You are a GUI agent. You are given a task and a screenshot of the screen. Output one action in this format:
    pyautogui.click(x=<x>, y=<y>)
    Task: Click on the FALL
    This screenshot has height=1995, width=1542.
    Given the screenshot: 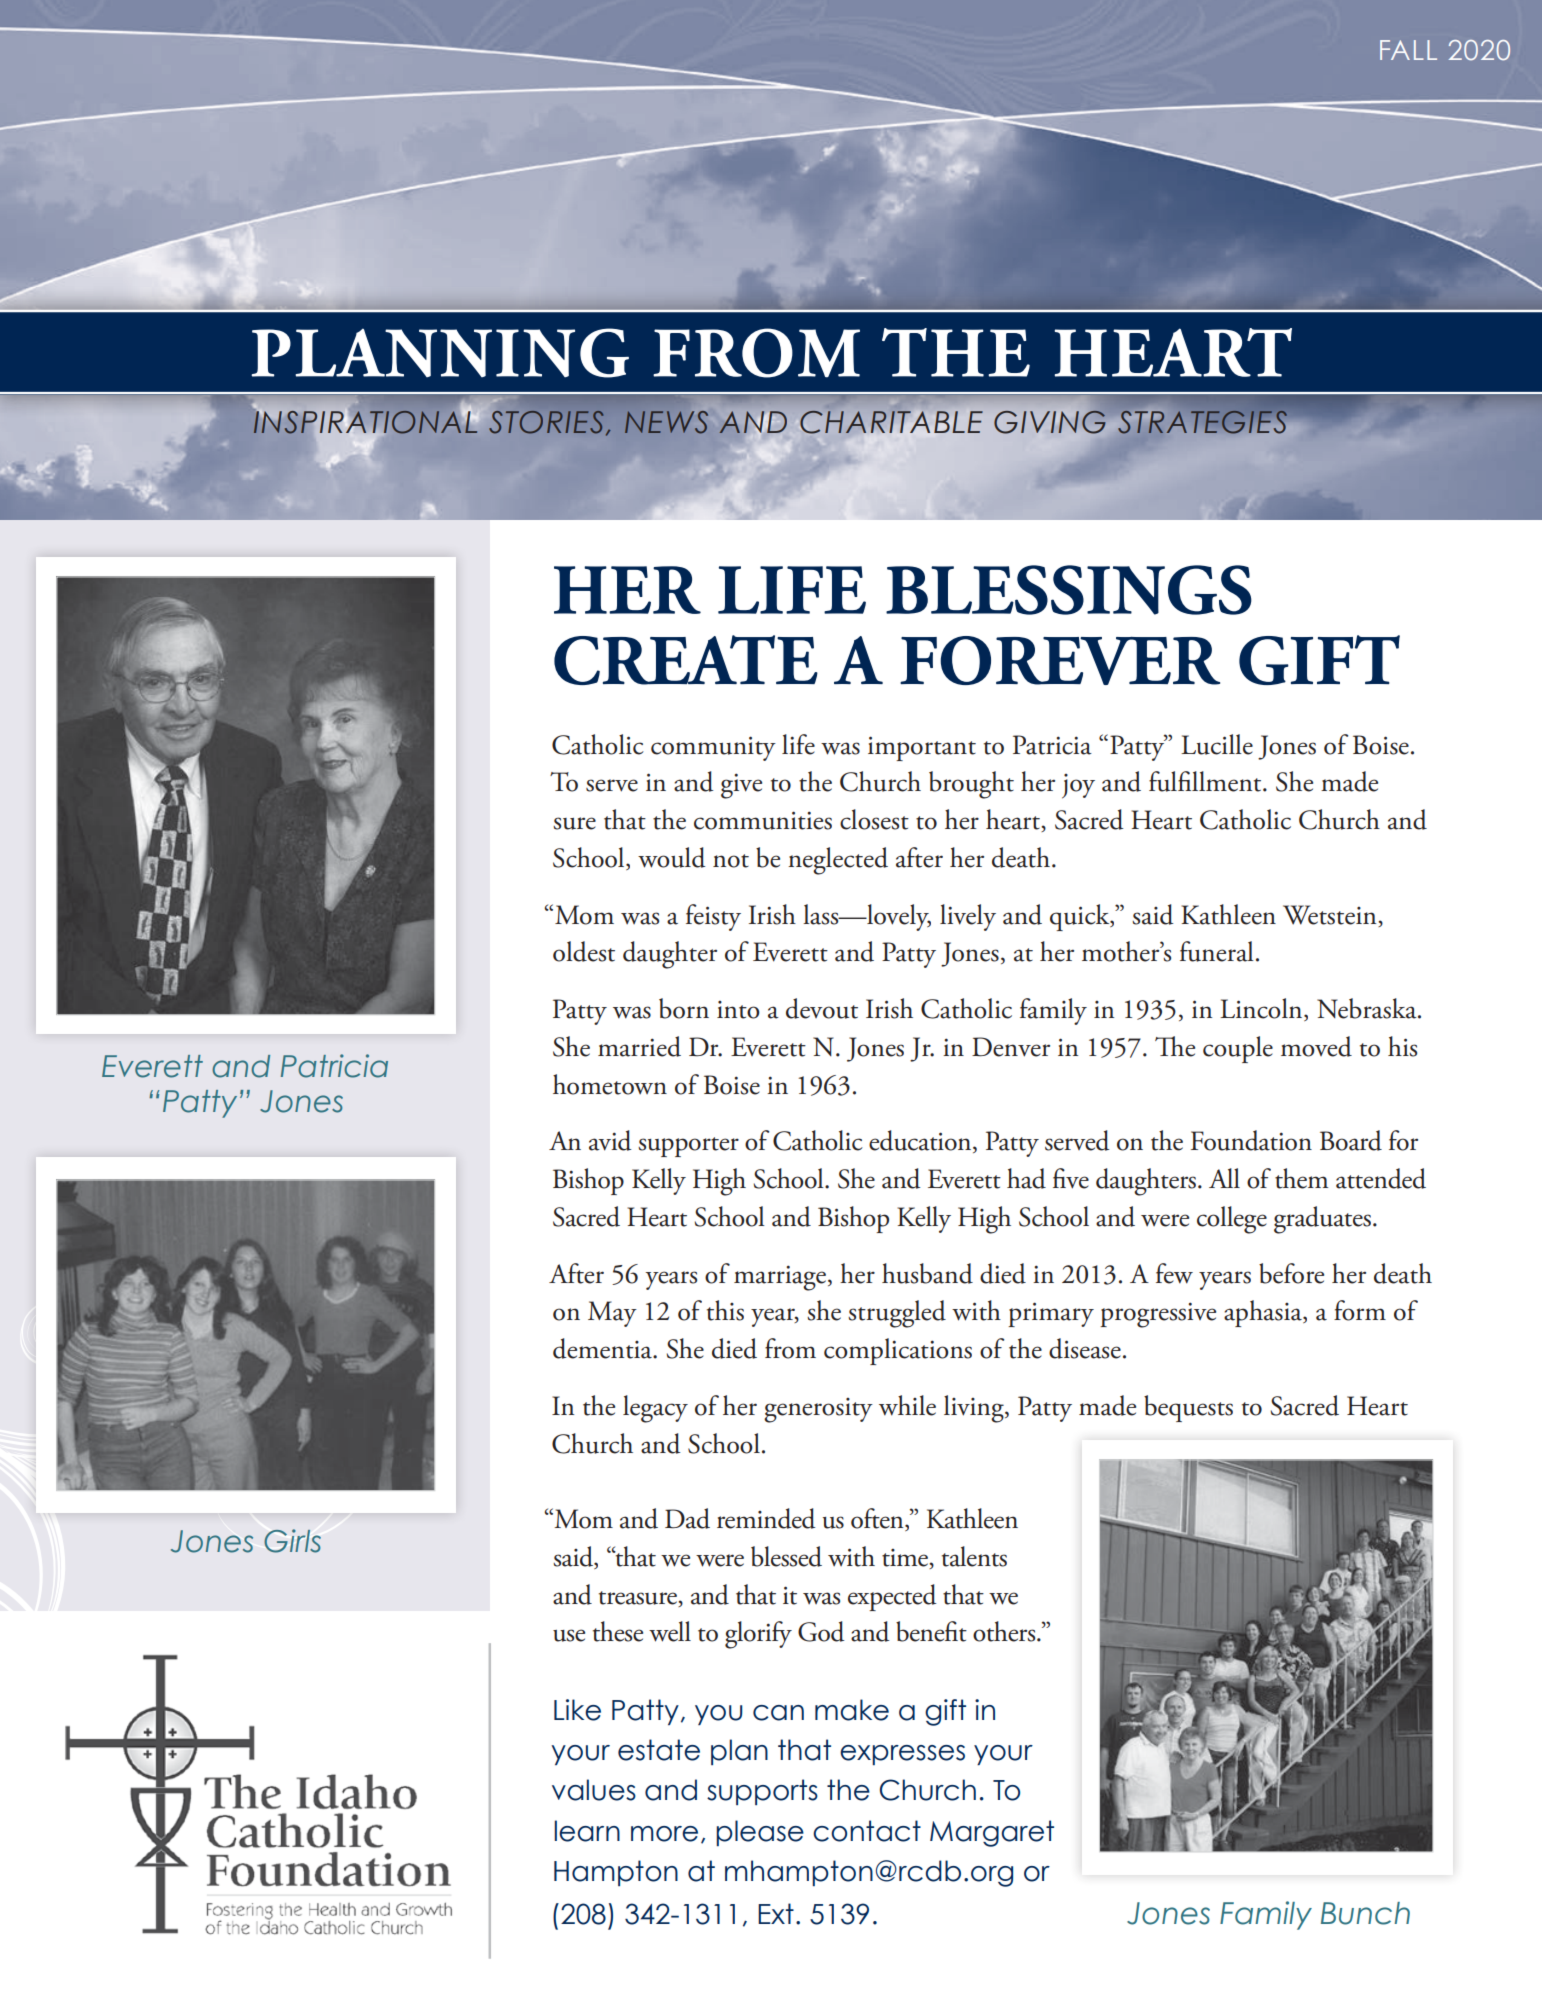 What is the action you would take?
    pyautogui.click(x=1408, y=50)
